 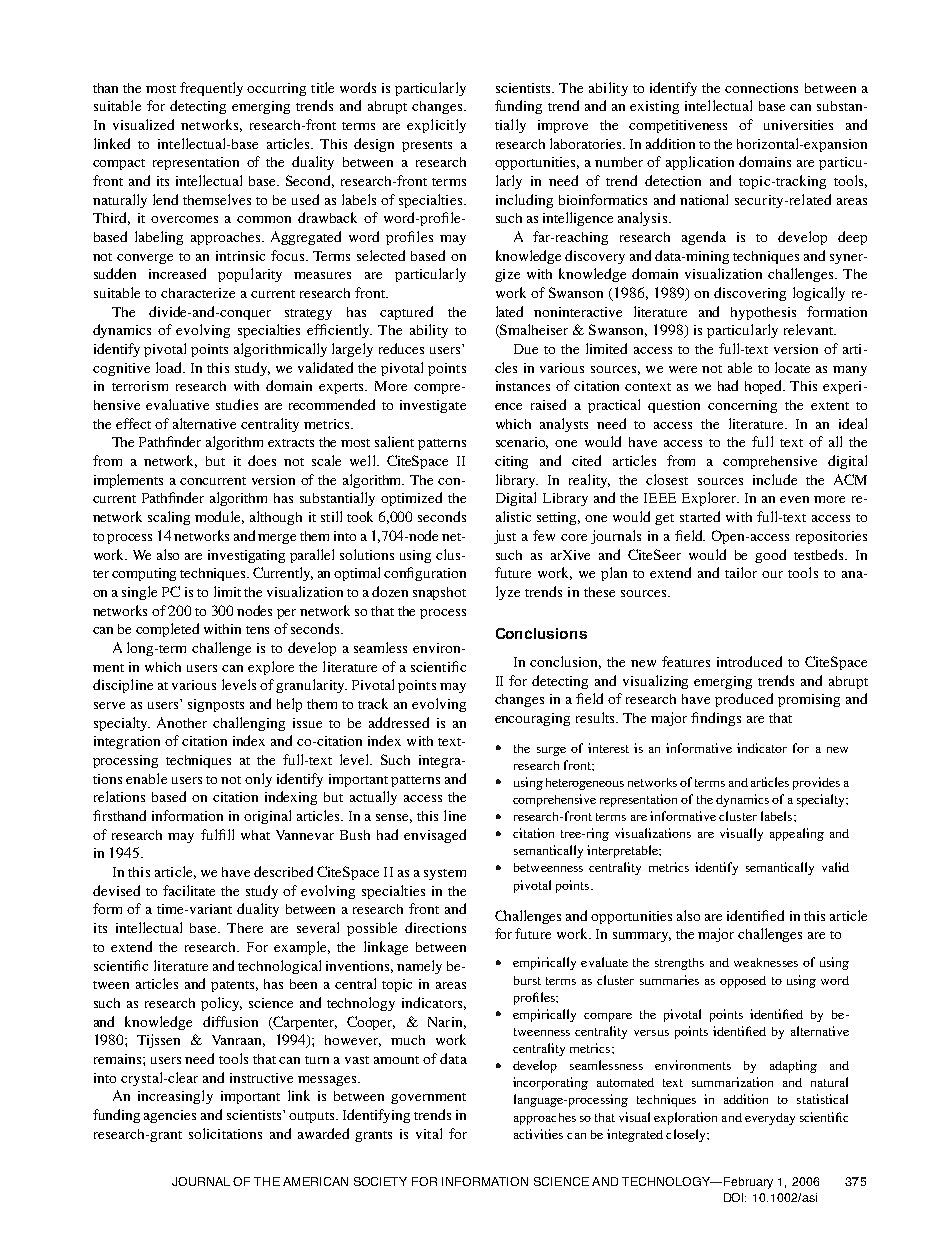 I want to click on what, so click(x=255, y=835).
